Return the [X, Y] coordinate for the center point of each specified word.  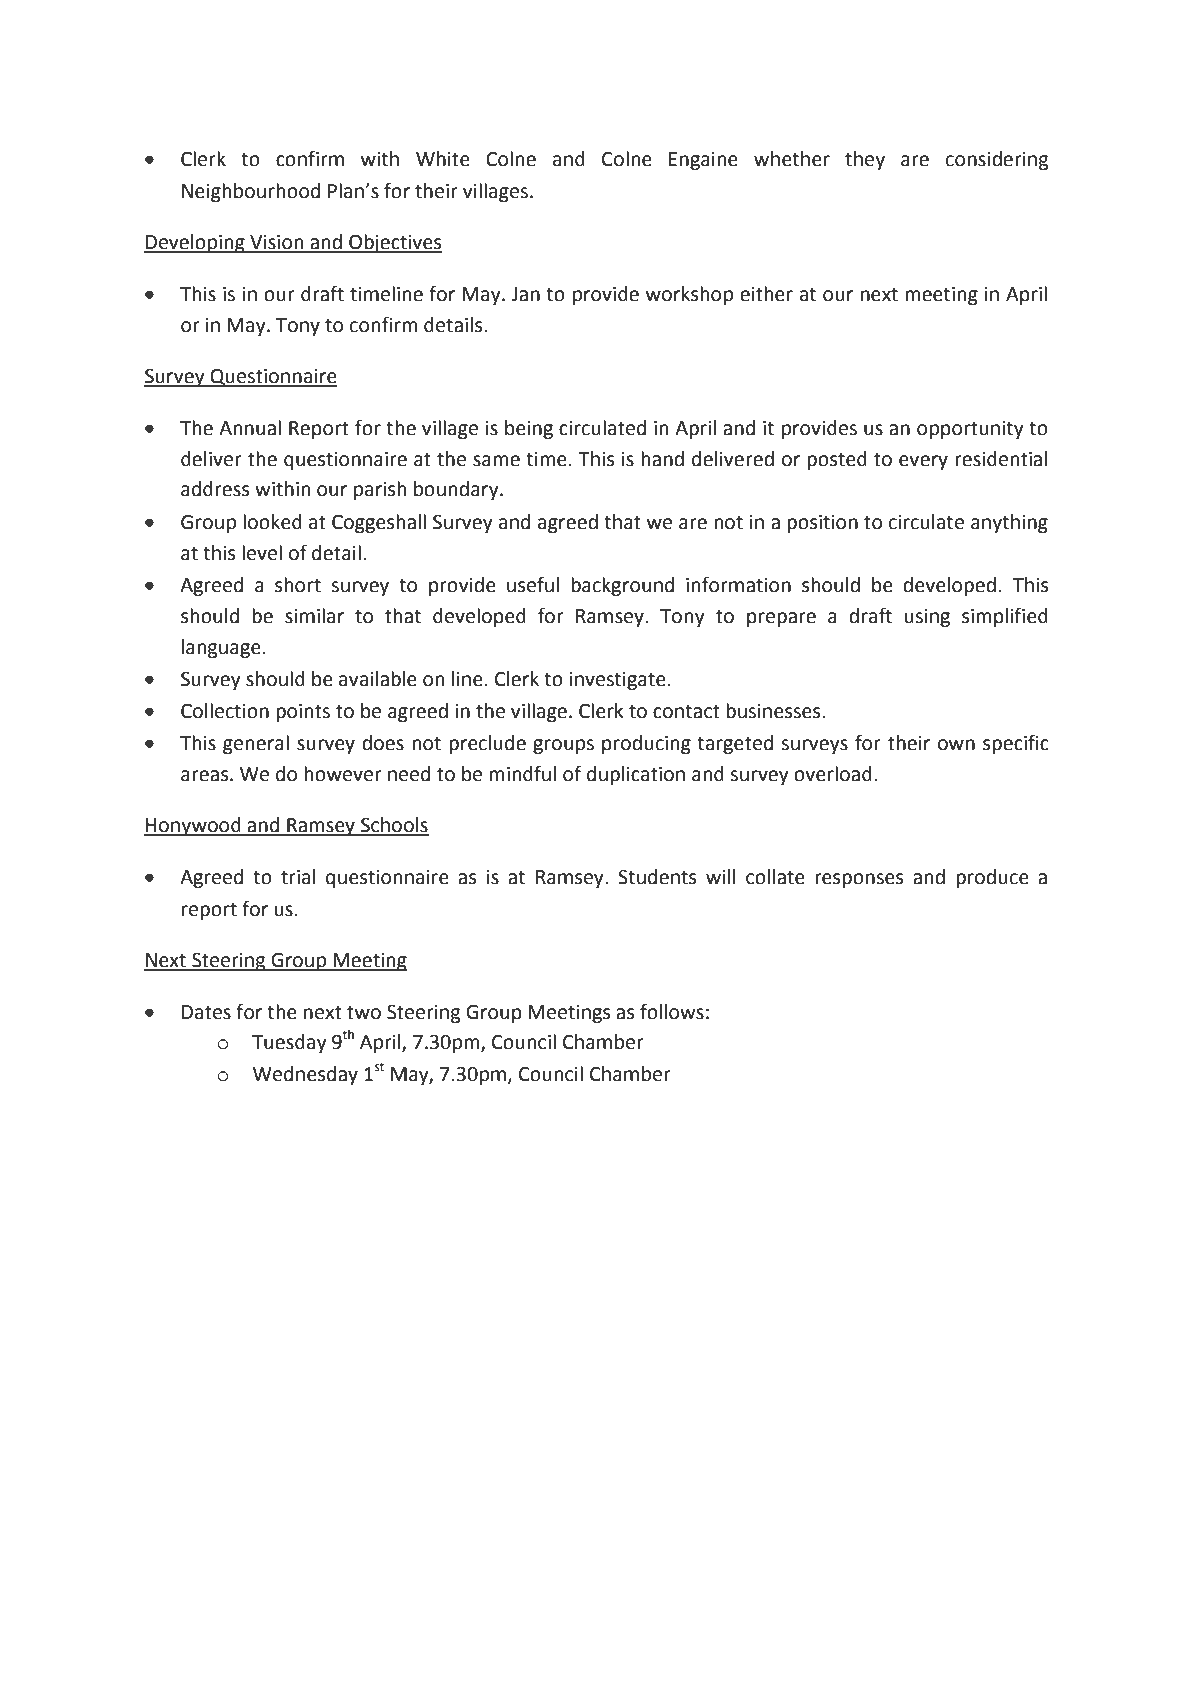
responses [859, 880]
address [215, 489]
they [865, 160]
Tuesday [289, 1043]
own [956, 745]
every [923, 462]
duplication [636, 775]
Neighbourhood [251, 192]
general [256, 744]
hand [662, 459]
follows [672, 1011]
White [443, 159]
